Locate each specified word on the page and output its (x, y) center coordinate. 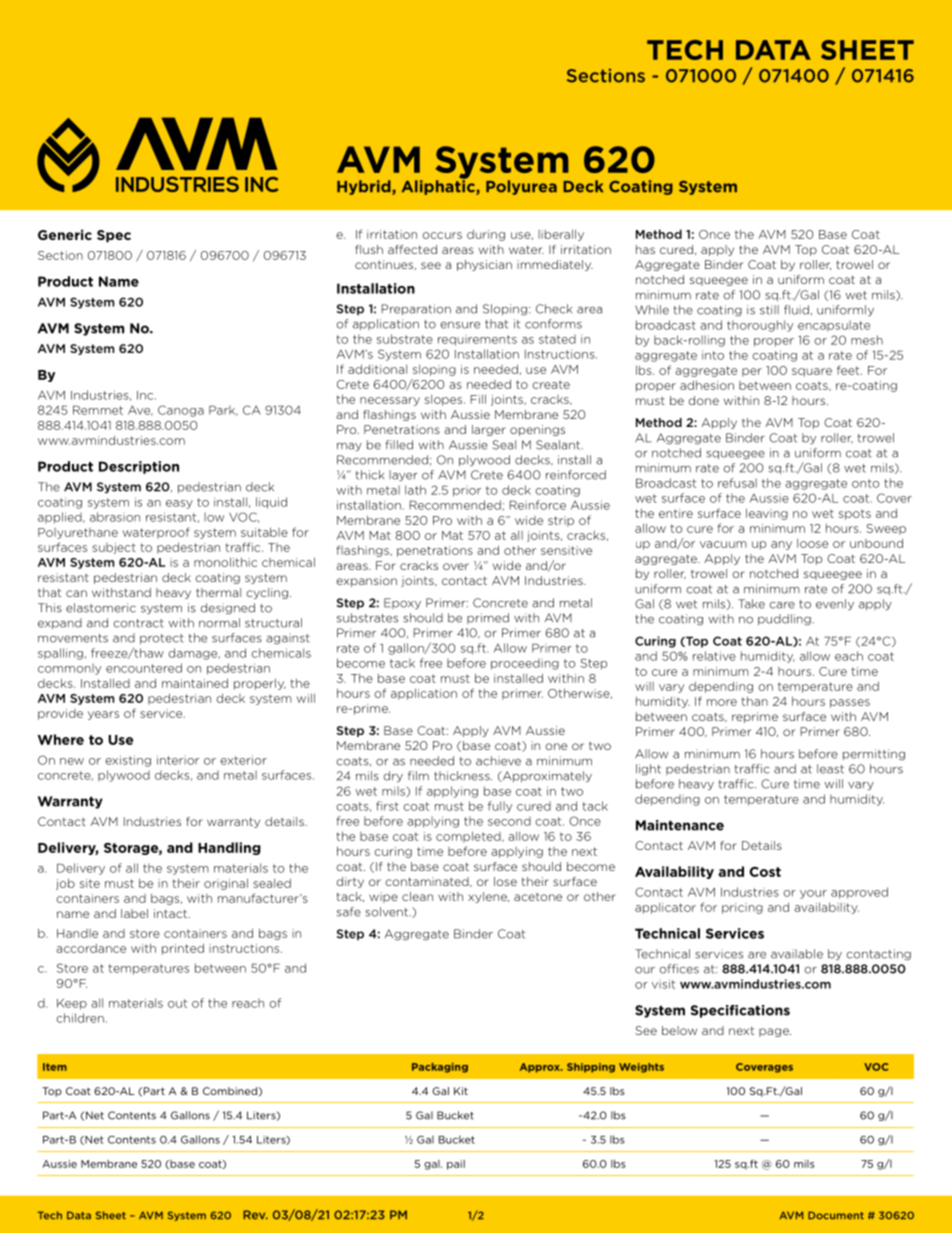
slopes (445, 400)
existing (128, 761)
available (797, 954)
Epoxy (402, 603)
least (830, 769)
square (812, 372)
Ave (140, 410)
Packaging (440, 1068)
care (782, 605)
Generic (65, 234)
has (645, 249)
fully (500, 807)
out (177, 1003)
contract (138, 623)
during (486, 235)
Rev (255, 1215)
